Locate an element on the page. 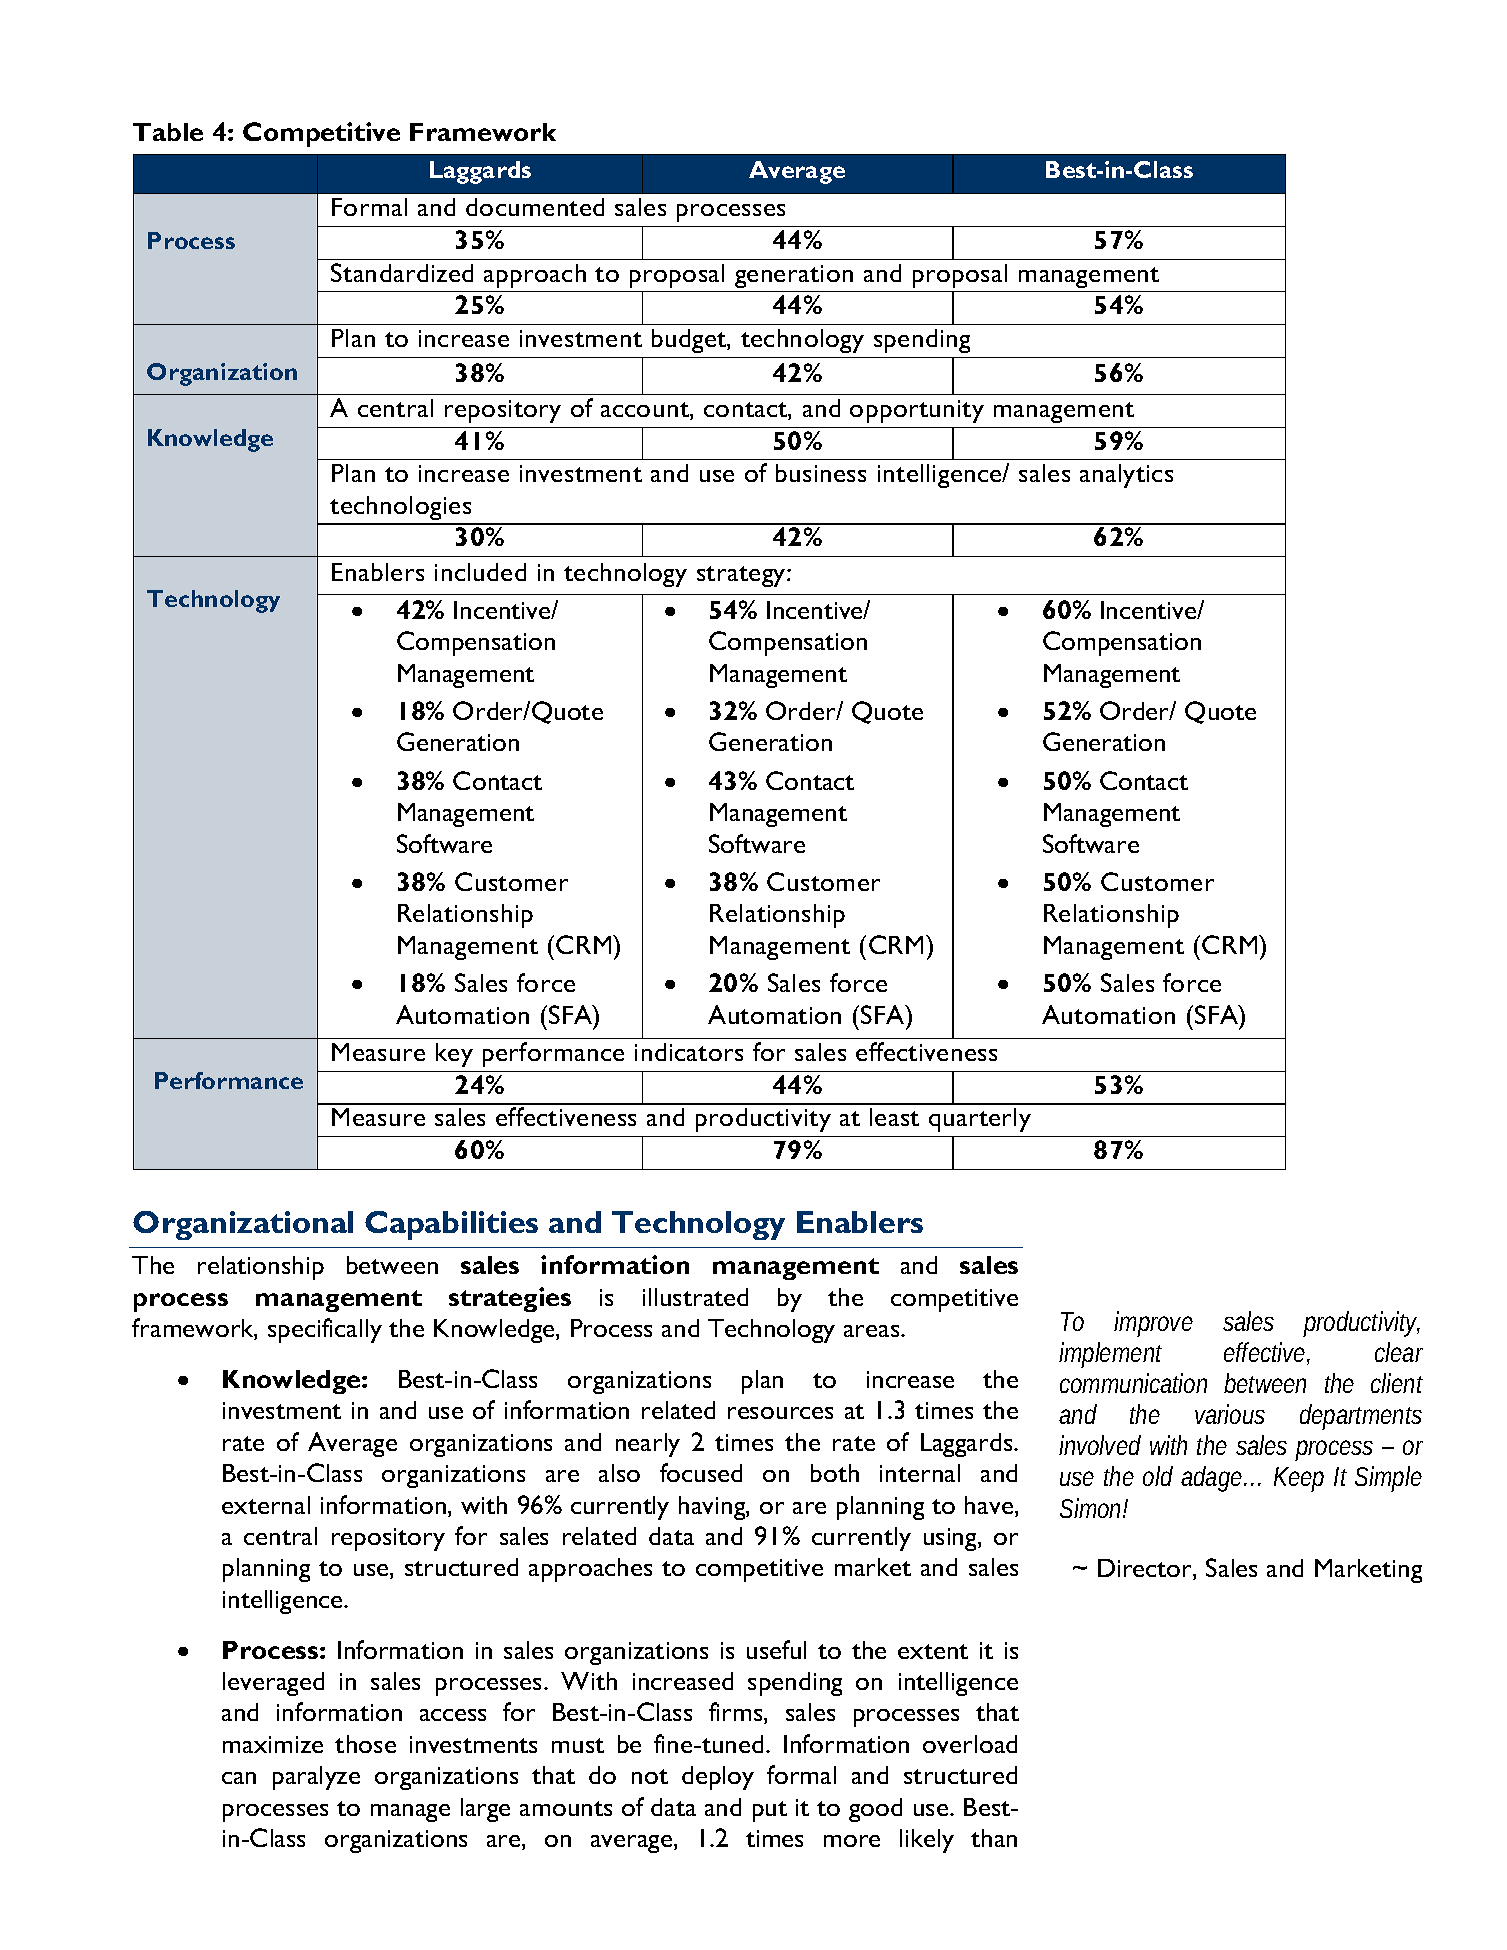 The image size is (1507, 1950). put is located at coordinates (770, 1811).
